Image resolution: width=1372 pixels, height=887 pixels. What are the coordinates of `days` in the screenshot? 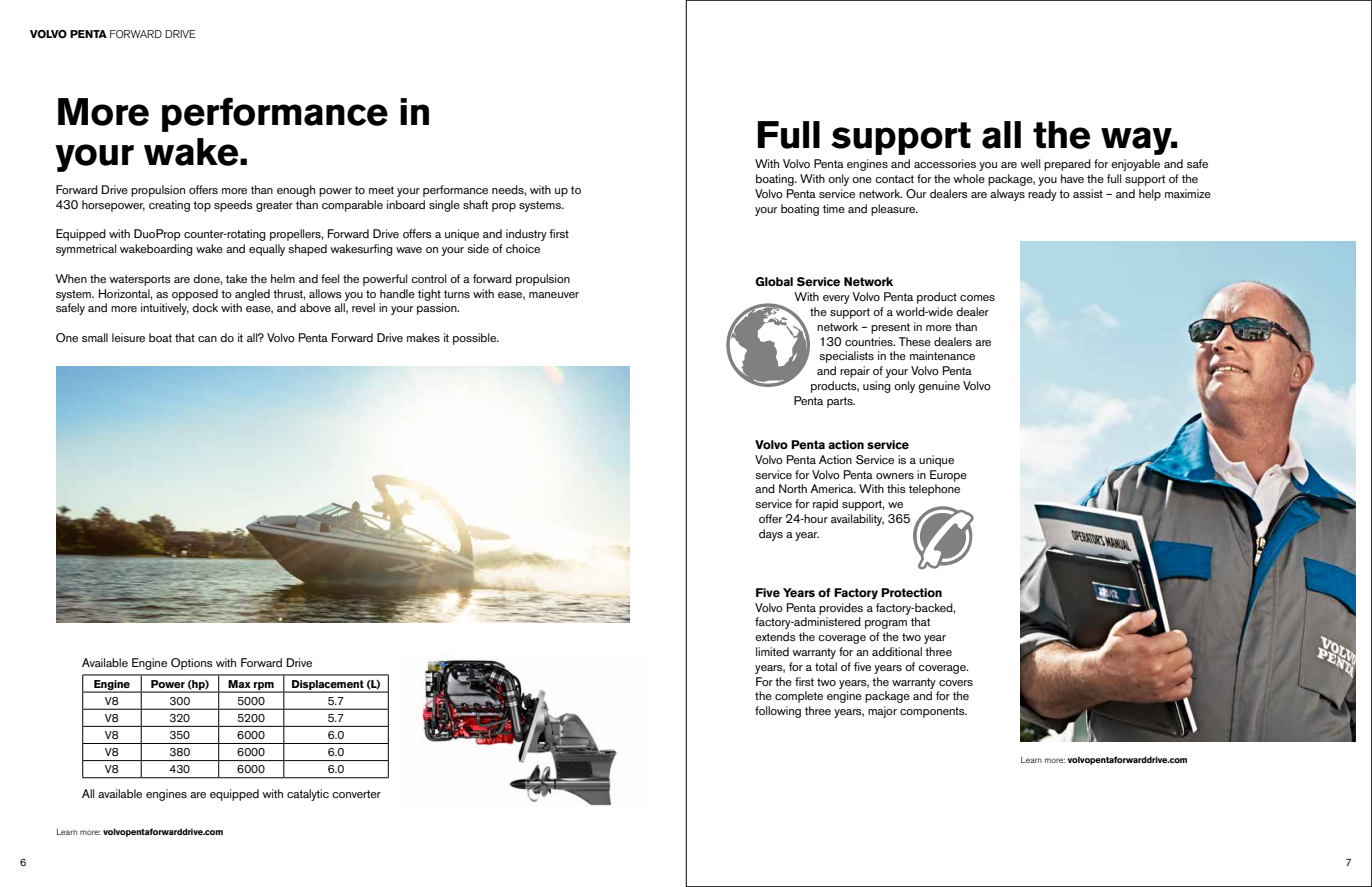 It's located at (771, 535).
